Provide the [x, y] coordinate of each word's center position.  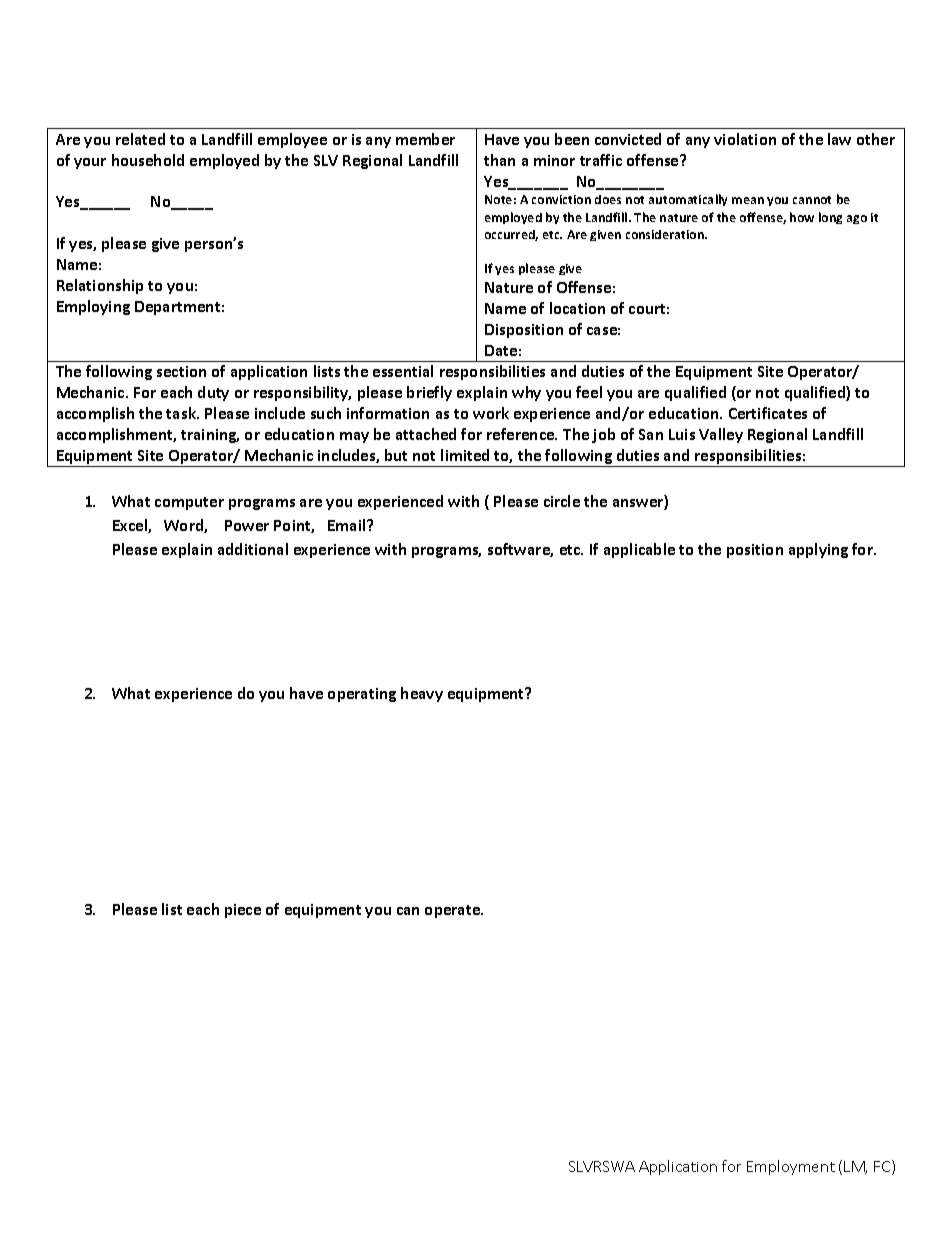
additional [253, 549]
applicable [639, 550]
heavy [422, 694]
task [182, 413]
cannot [812, 200]
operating [362, 695]
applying [818, 550]
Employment [791, 1167]
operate [454, 911]
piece [243, 911]
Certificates [768, 413]
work [491, 413]
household [148, 160]
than [499, 160]
